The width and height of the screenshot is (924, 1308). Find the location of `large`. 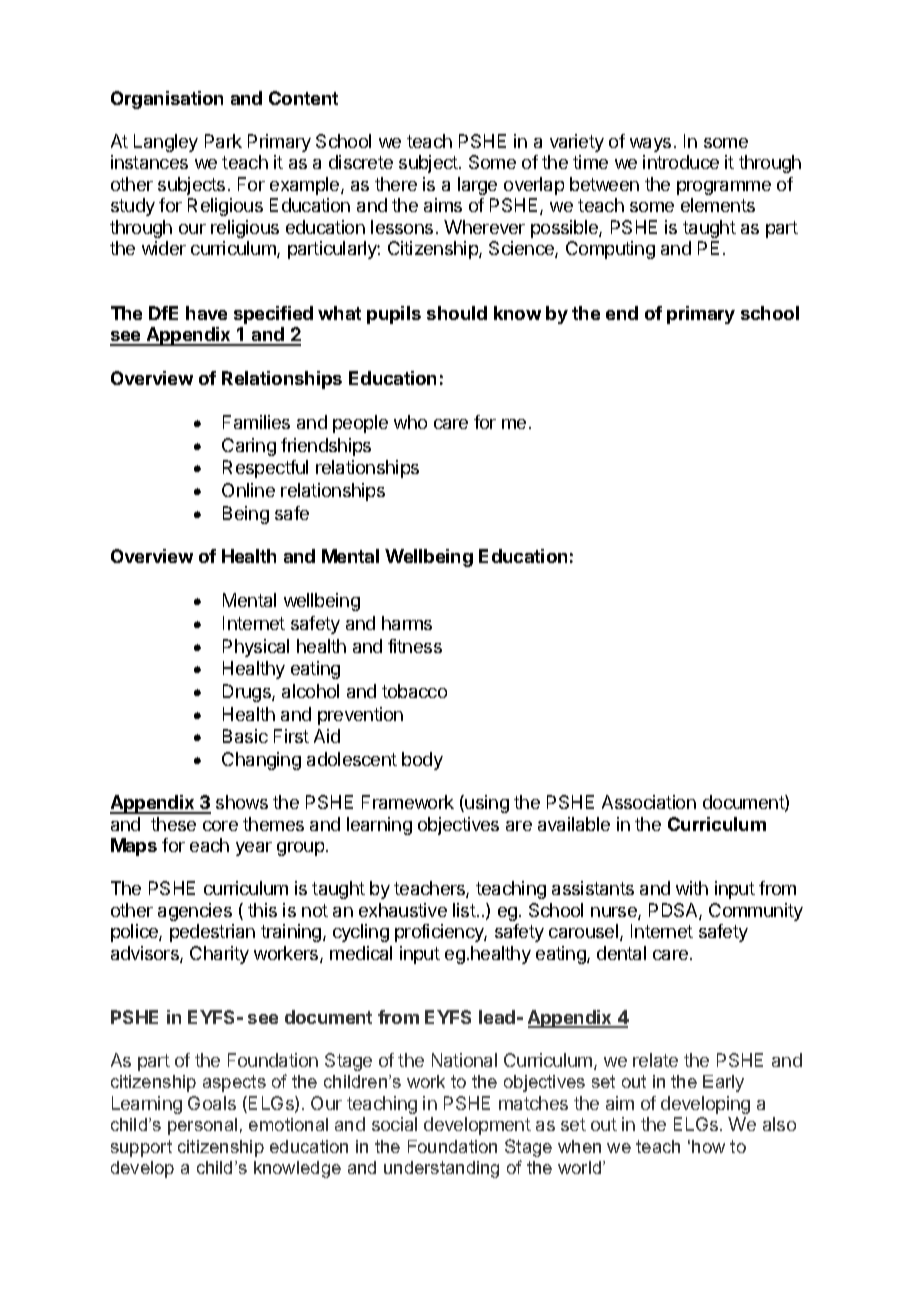

large is located at coordinates (477, 186).
